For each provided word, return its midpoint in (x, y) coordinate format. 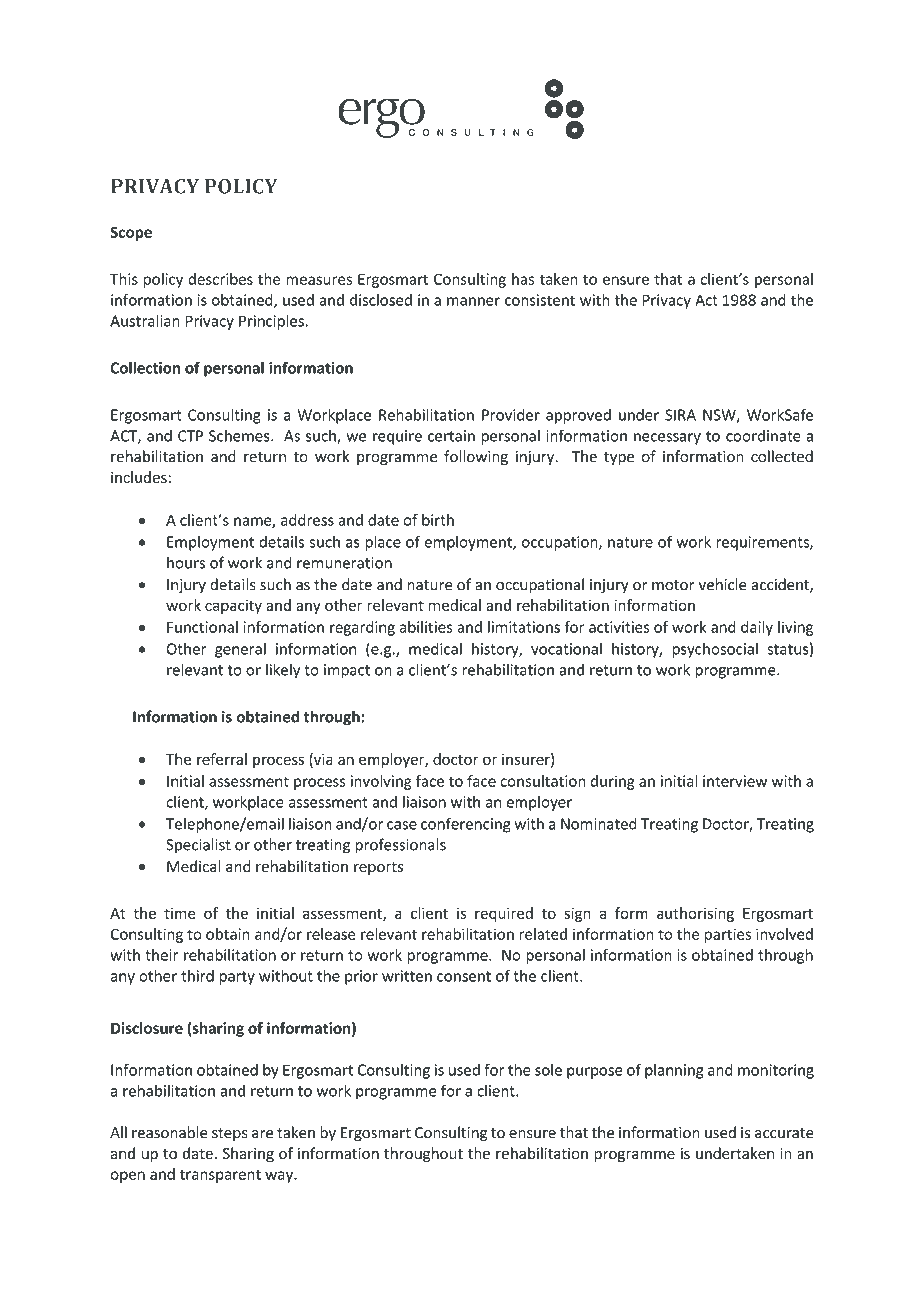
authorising (695, 914)
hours (186, 562)
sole (548, 1069)
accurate (784, 1133)
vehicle (723, 584)
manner (473, 301)
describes (220, 279)
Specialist (198, 846)
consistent (540, 300)
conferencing (466, 825)
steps (230, 1135)
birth (438, 520)
